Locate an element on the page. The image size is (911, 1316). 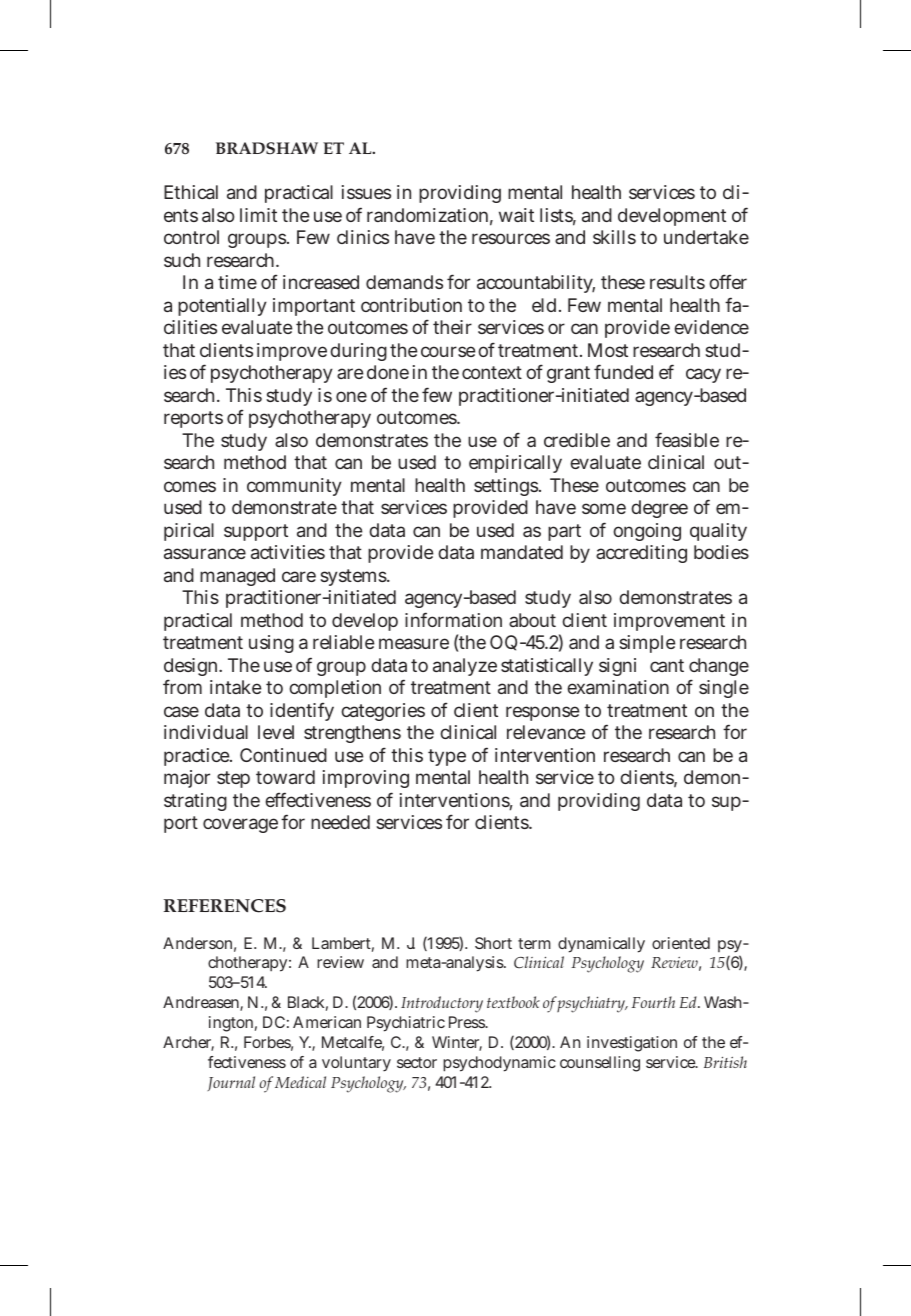
investigation is located at coordinates (632, 1044).
